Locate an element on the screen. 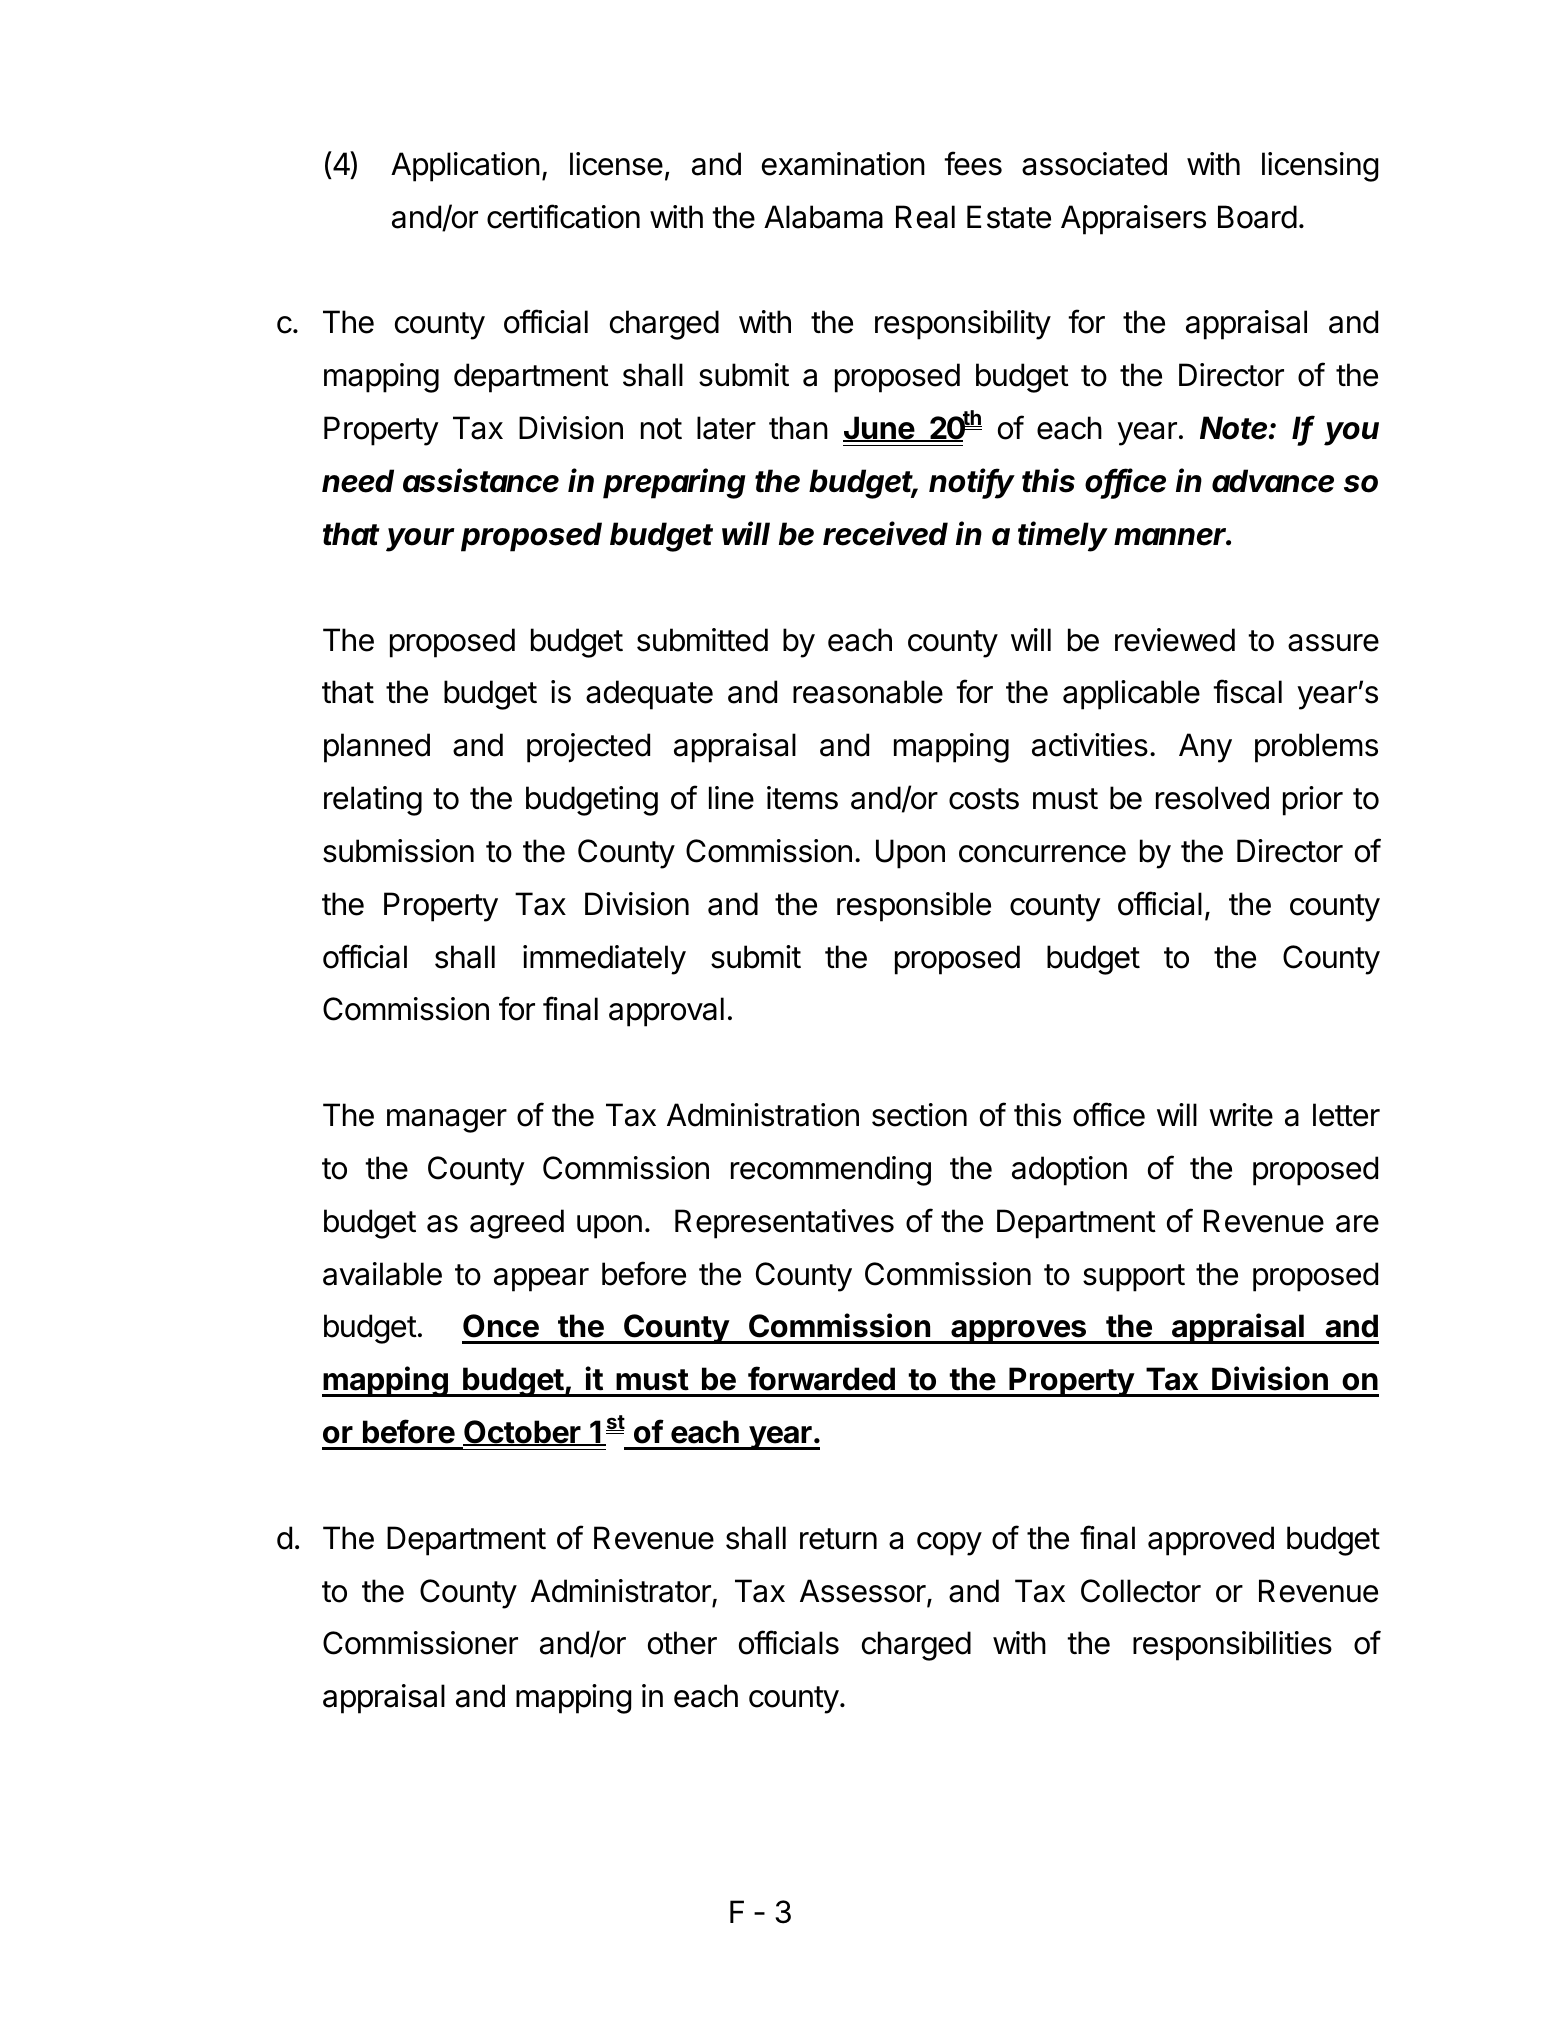  Board is located at coordinates (1257, 217).
